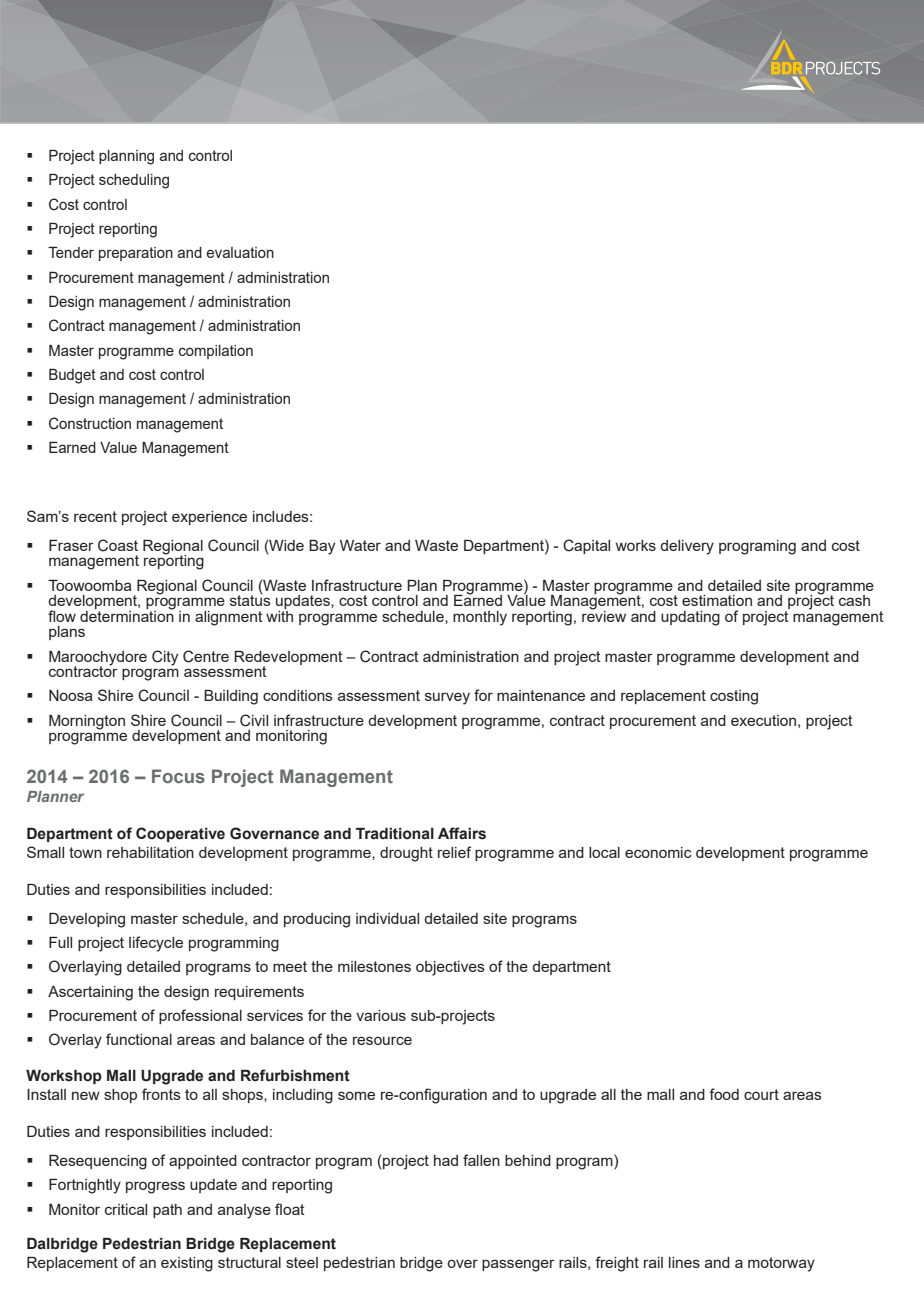  Describe the element at coordinates (126, 1209) in the document. I see `critical` at that location.
